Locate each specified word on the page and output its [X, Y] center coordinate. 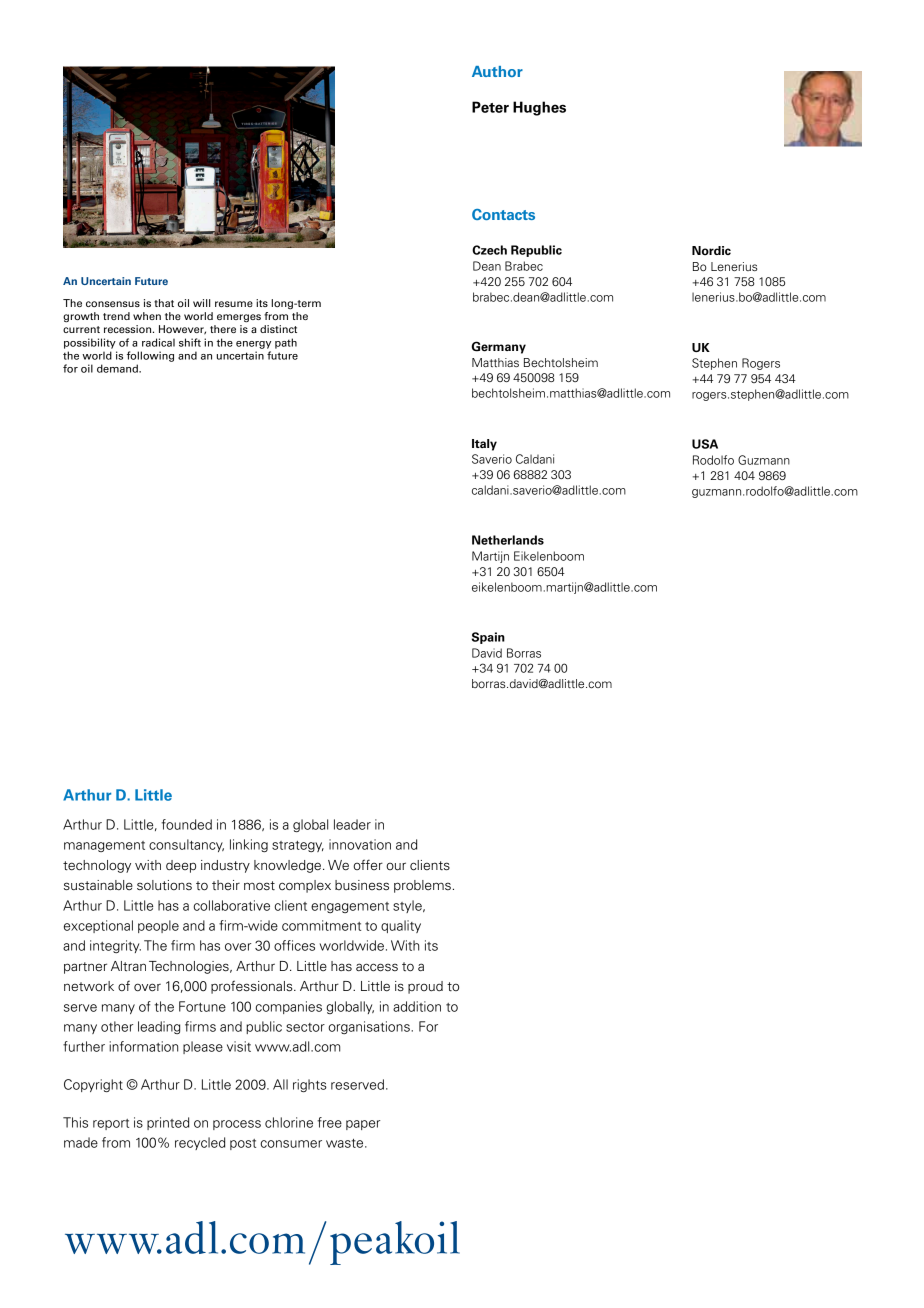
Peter [490, 107]
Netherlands [508, 540]
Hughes [539, 108]
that [164, 303]
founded [186, 824]
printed [168, 1123]
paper [363, 1125]
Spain [488, 638]
